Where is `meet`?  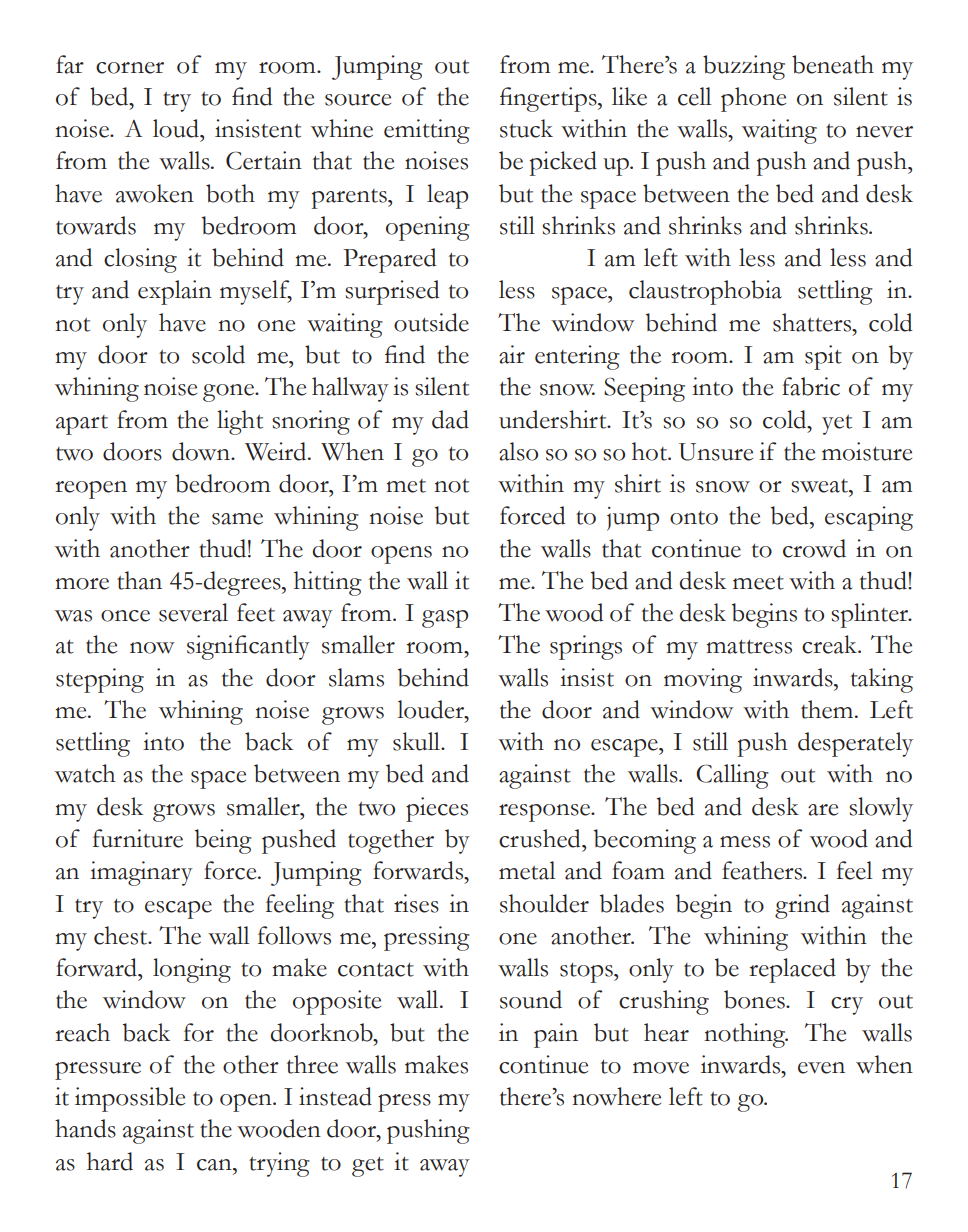 meet is located at coordinates (758, 583).
